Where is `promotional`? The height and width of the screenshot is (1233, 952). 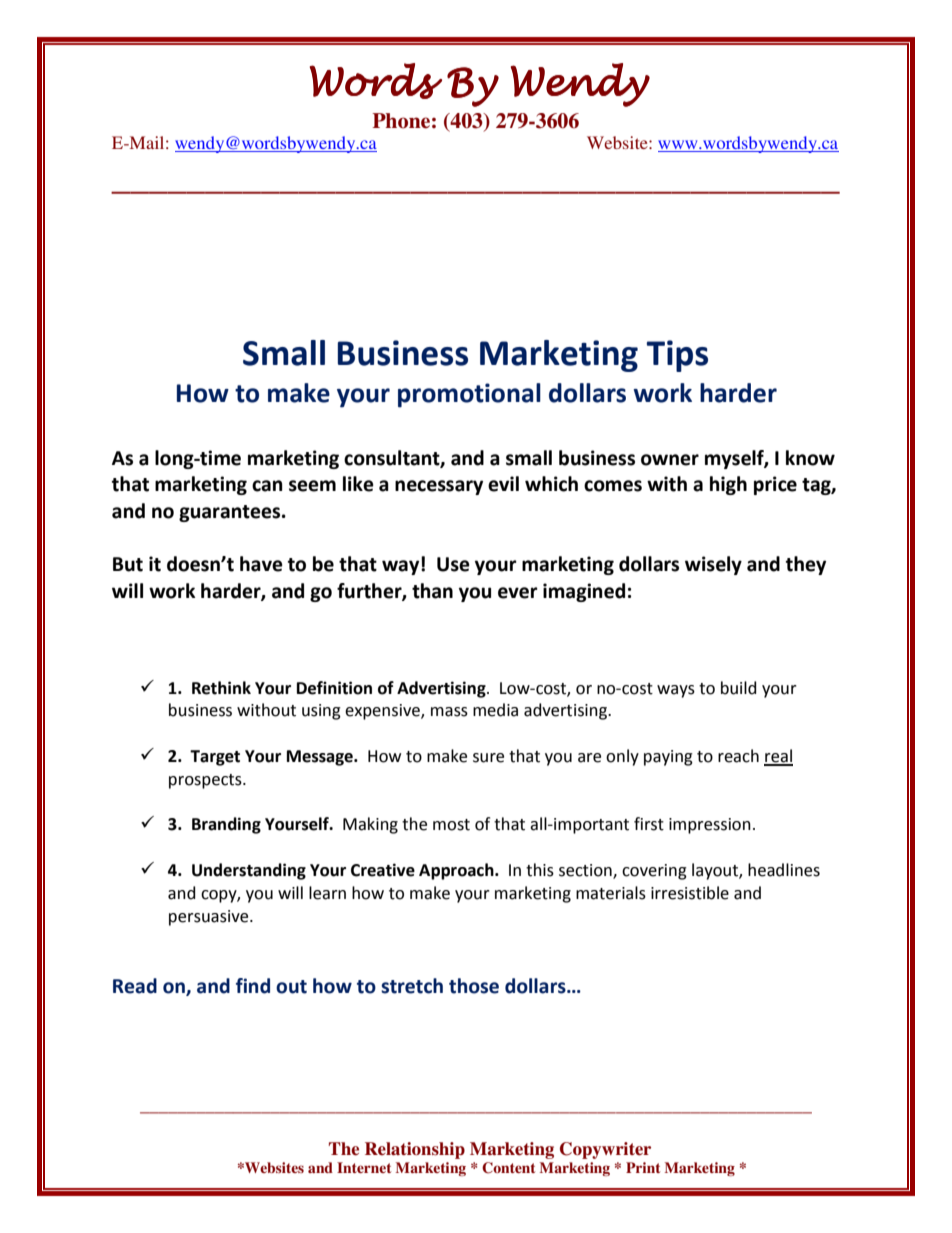
promotional is located at coordinates (469, 395).
